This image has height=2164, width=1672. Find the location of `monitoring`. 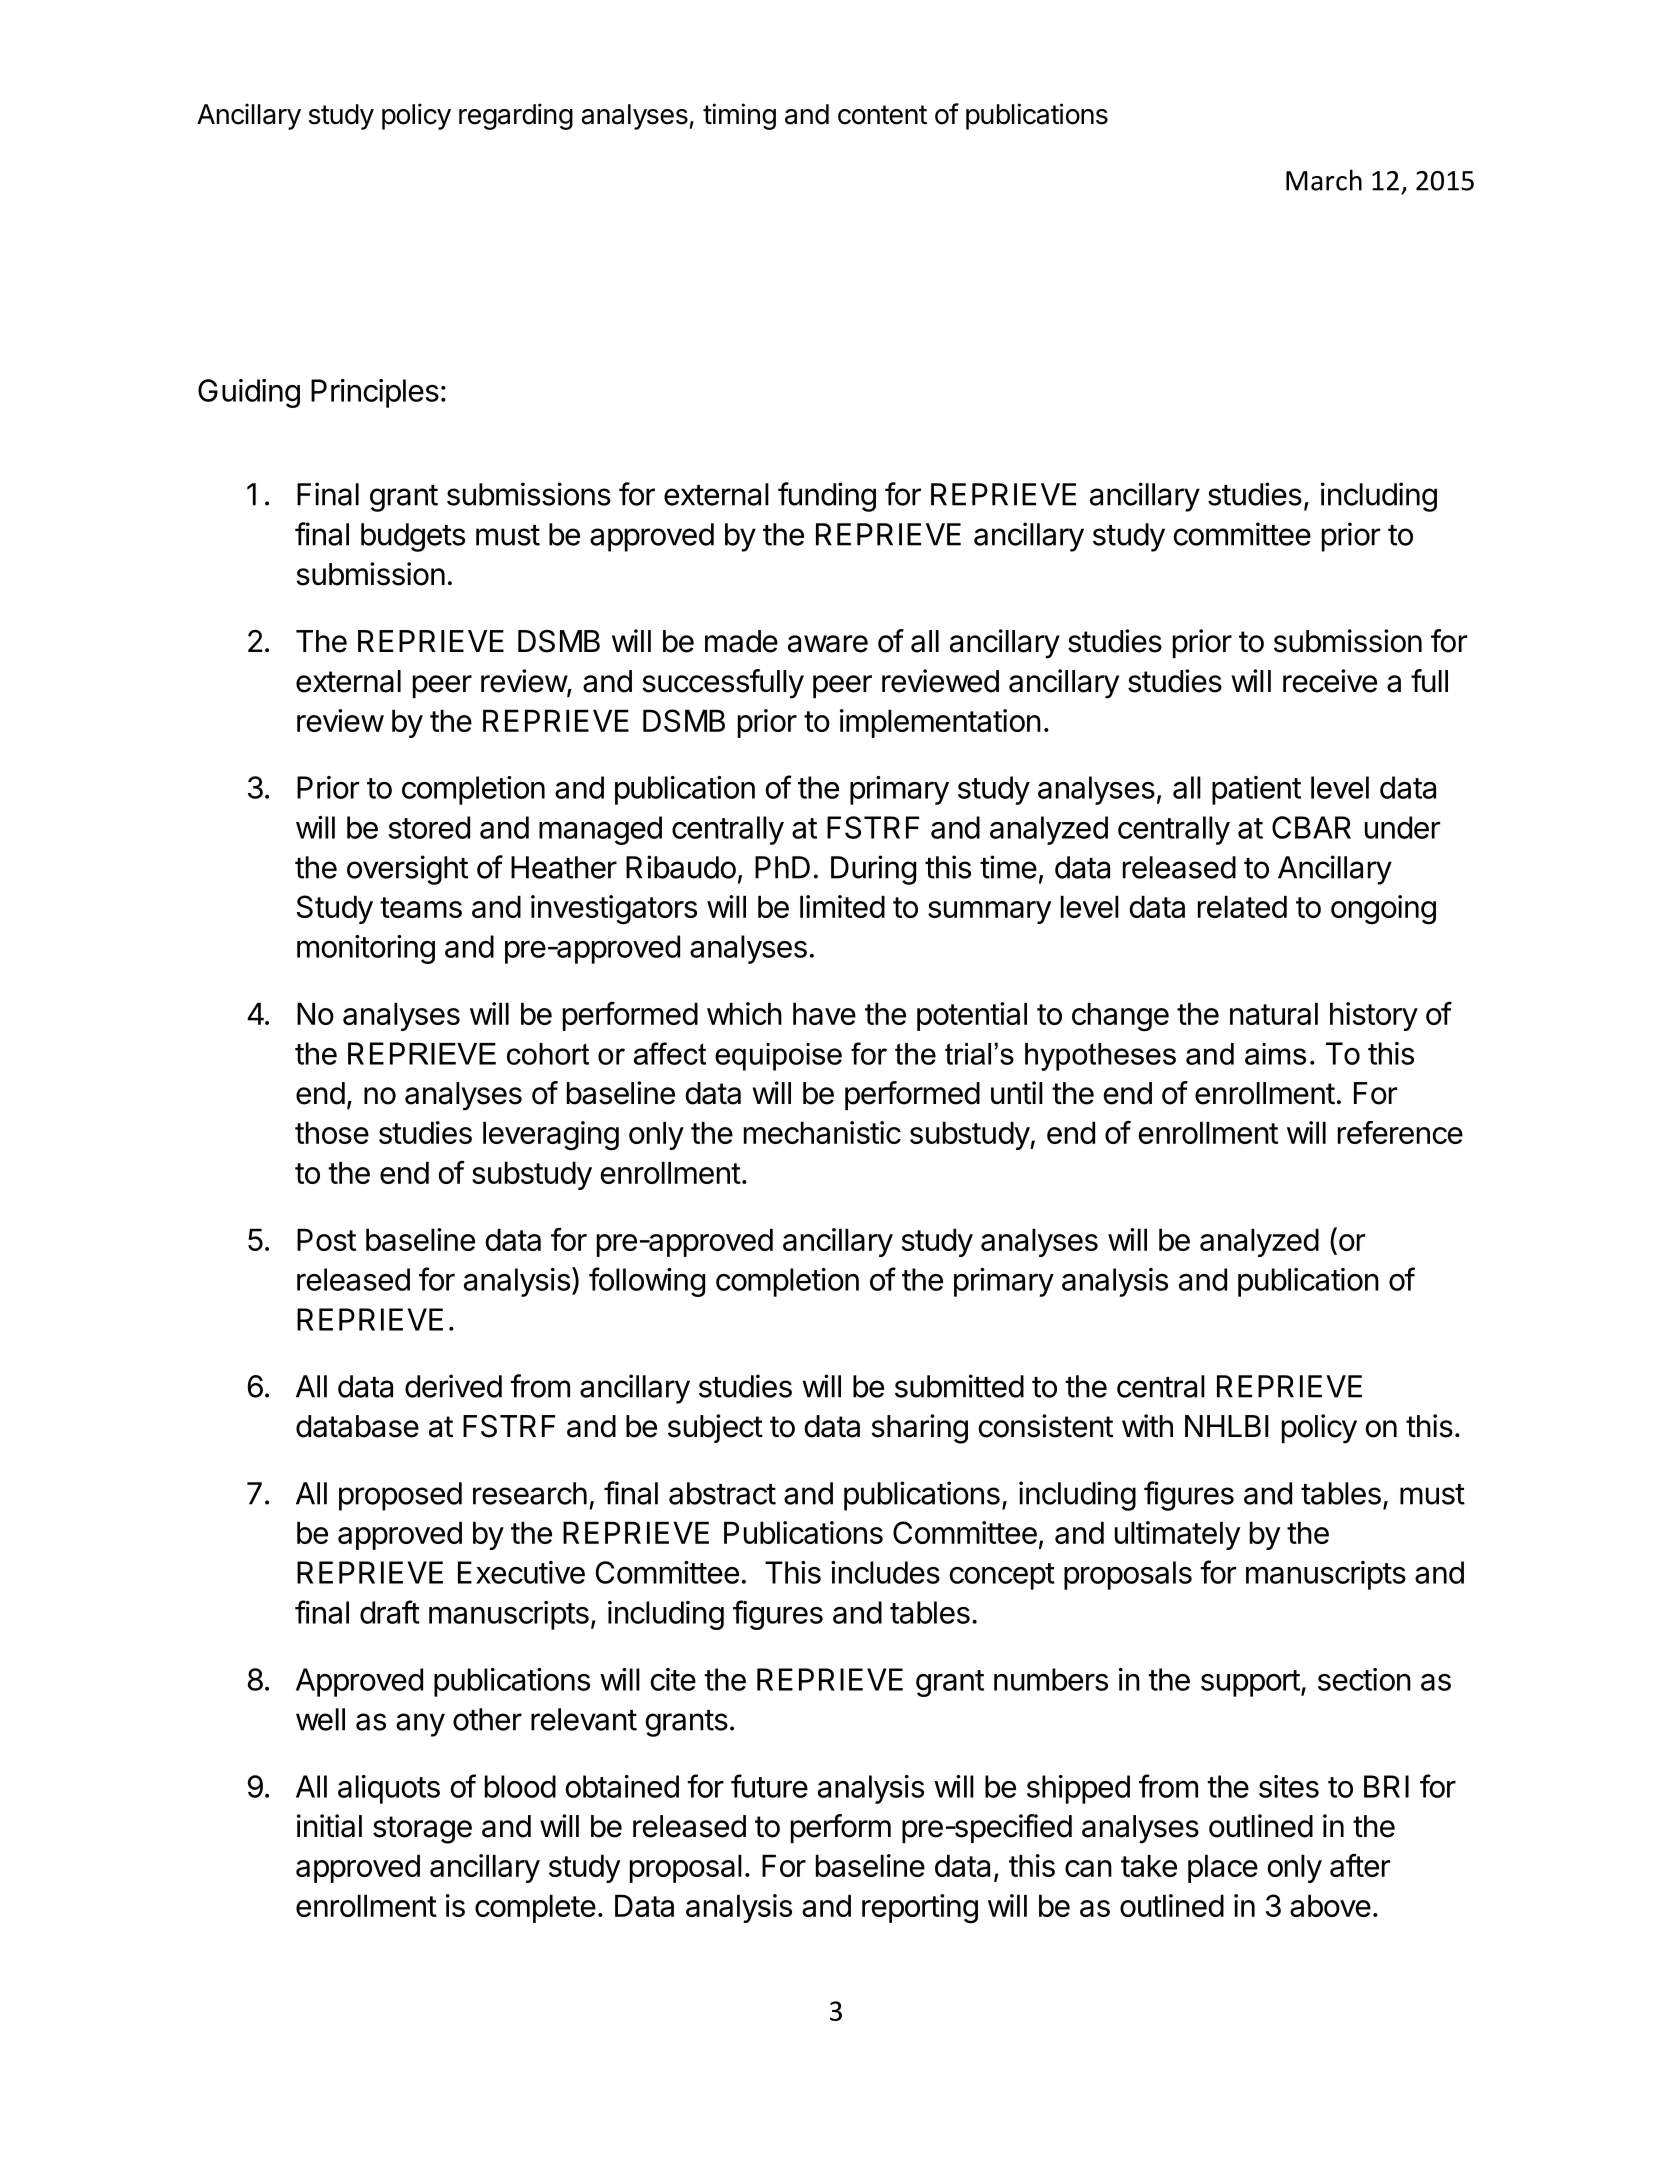

monitoring is located at coordinates (366, 949).
